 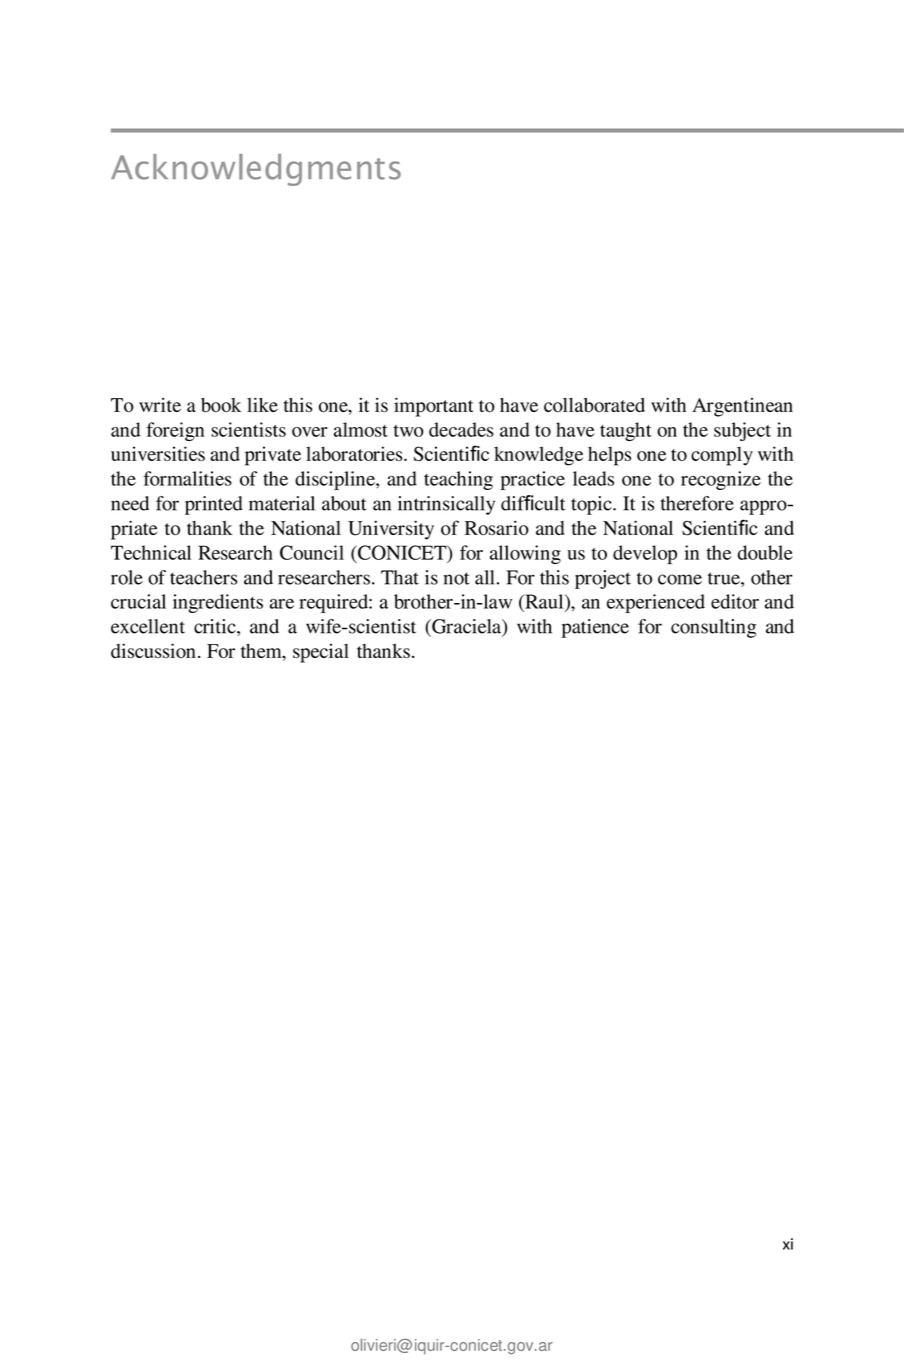 What do you see at coordinates (153, 650) in the image?
I see `discussion` at bounding box center [153, 650].
